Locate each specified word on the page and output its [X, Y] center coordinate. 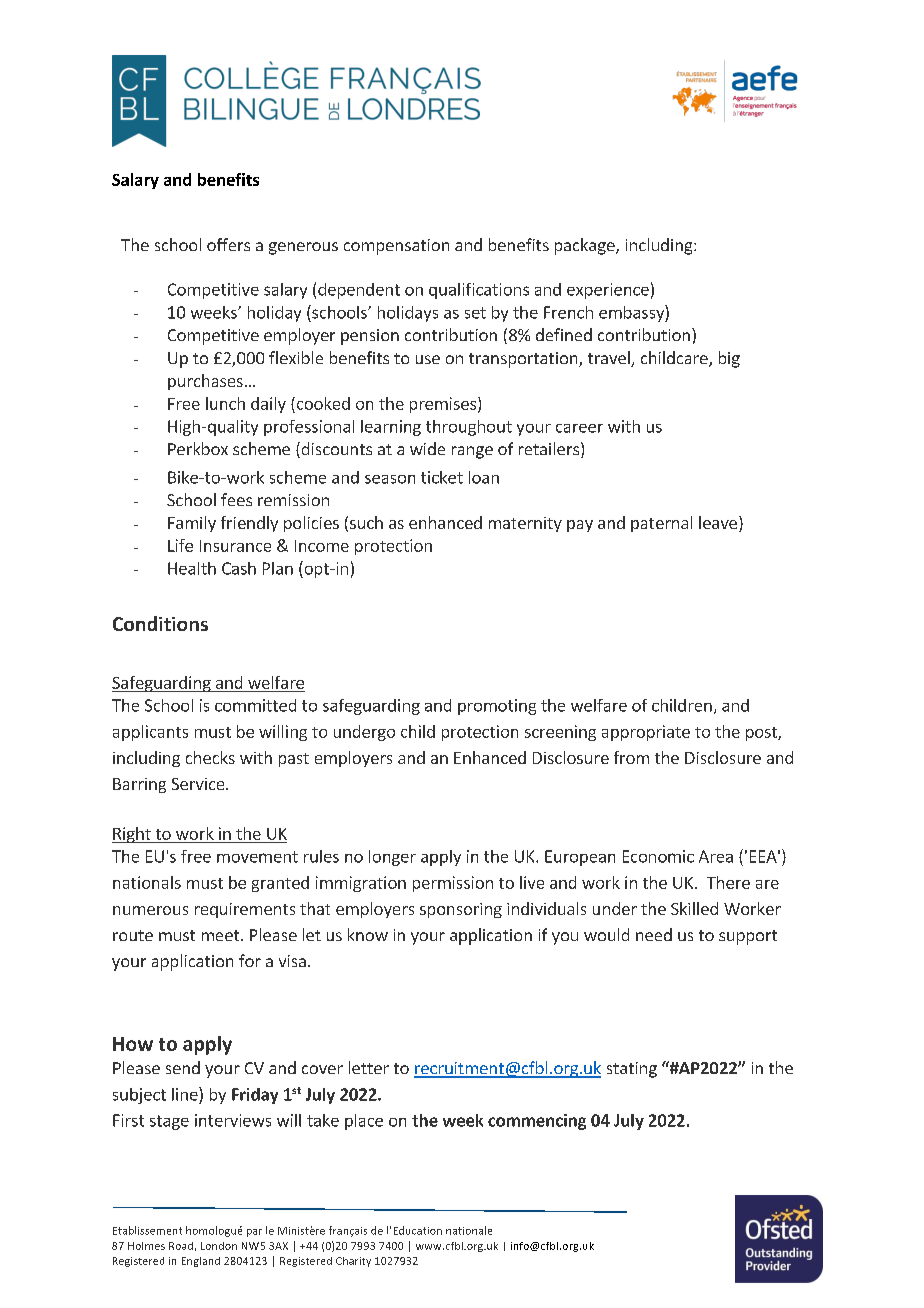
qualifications [479, 291]
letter [369, 1067]
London [219, 1246]
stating [632, 1070]
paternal [661, 524]
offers [228, 244]
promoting [497, 707]
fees [236, 499]
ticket [442, 477]
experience [608, 291]
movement [257, 857]
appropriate [646, 733]
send [183, 1067]
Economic [658, 856]
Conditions [160, 623]
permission [453, 884]
